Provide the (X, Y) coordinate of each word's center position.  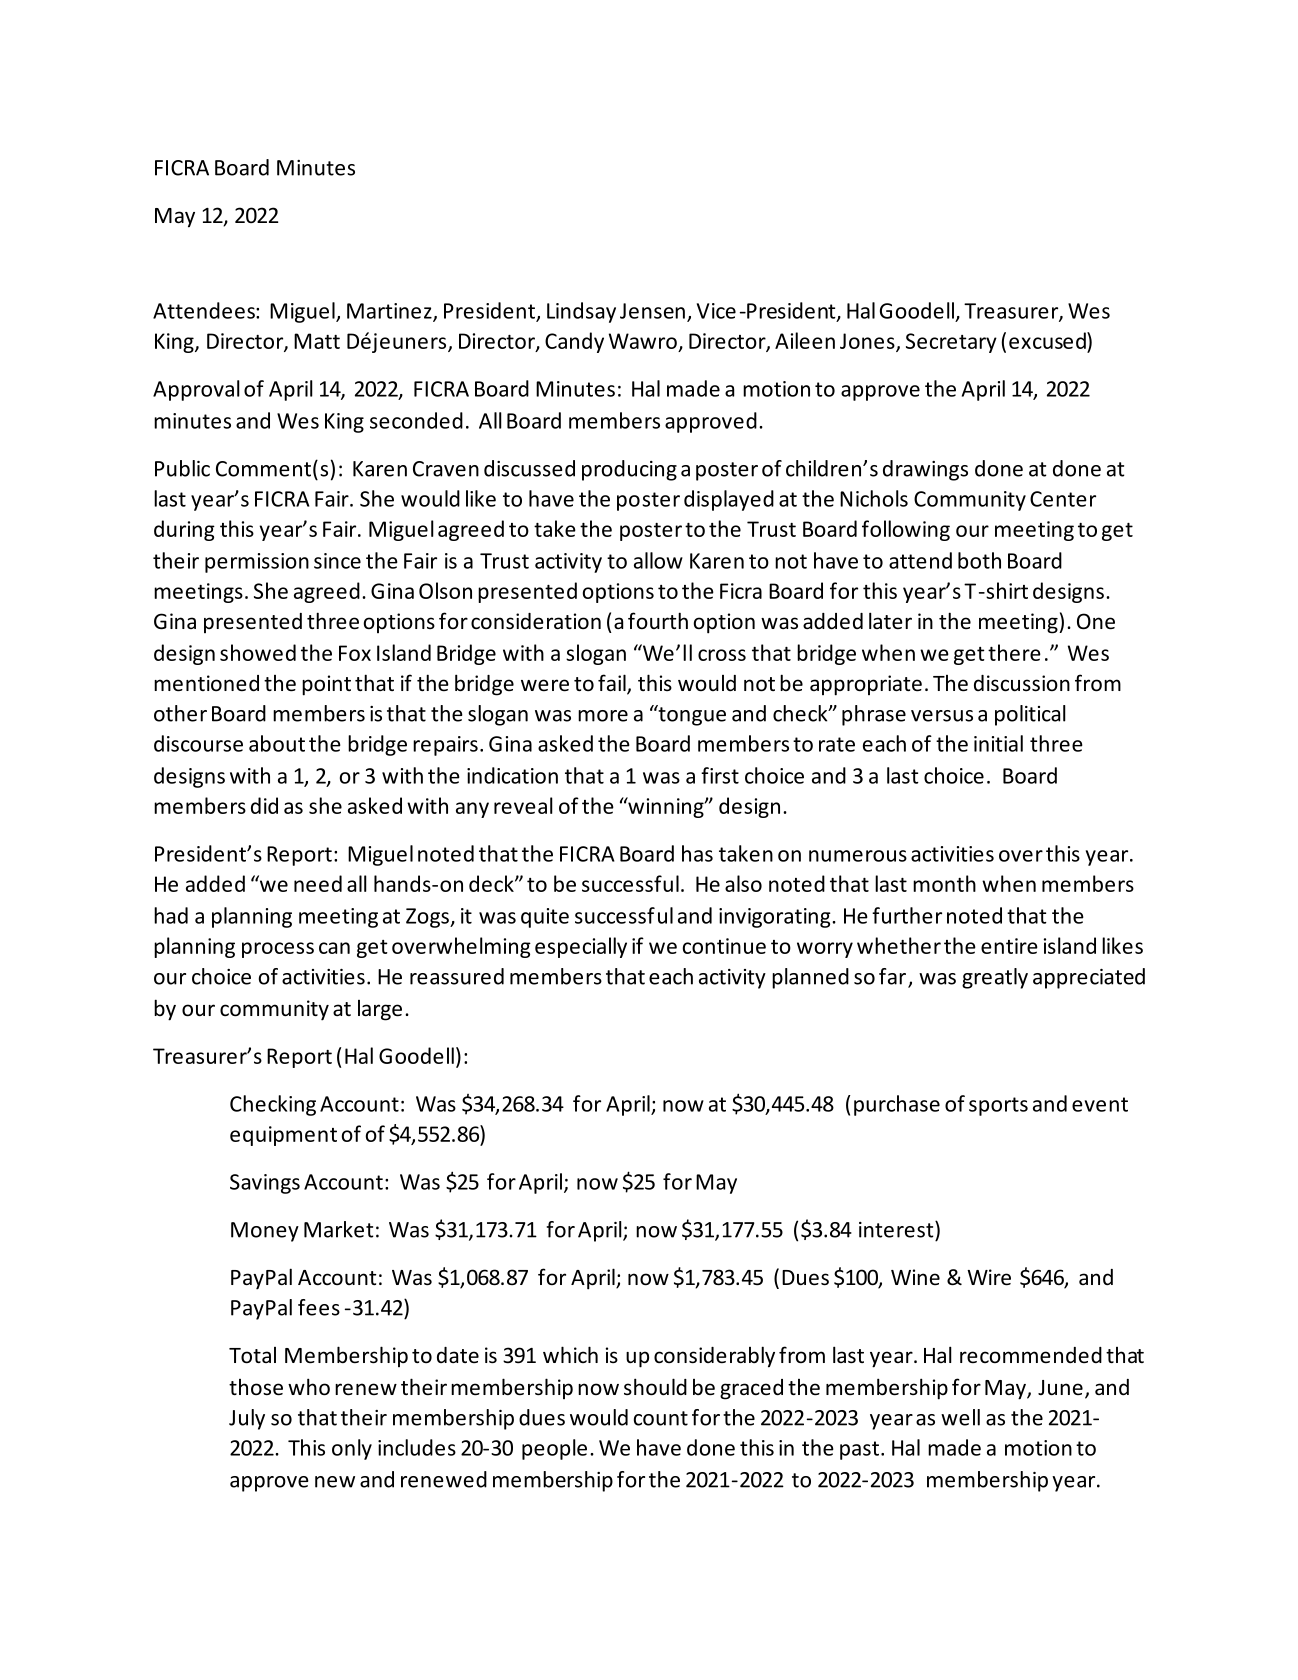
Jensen (652, 311)
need (318, 883)
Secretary (951, 343)
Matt (317, 341)
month (944, 883)
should (655, 1387)
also (743, 883)
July (247, 1419)
